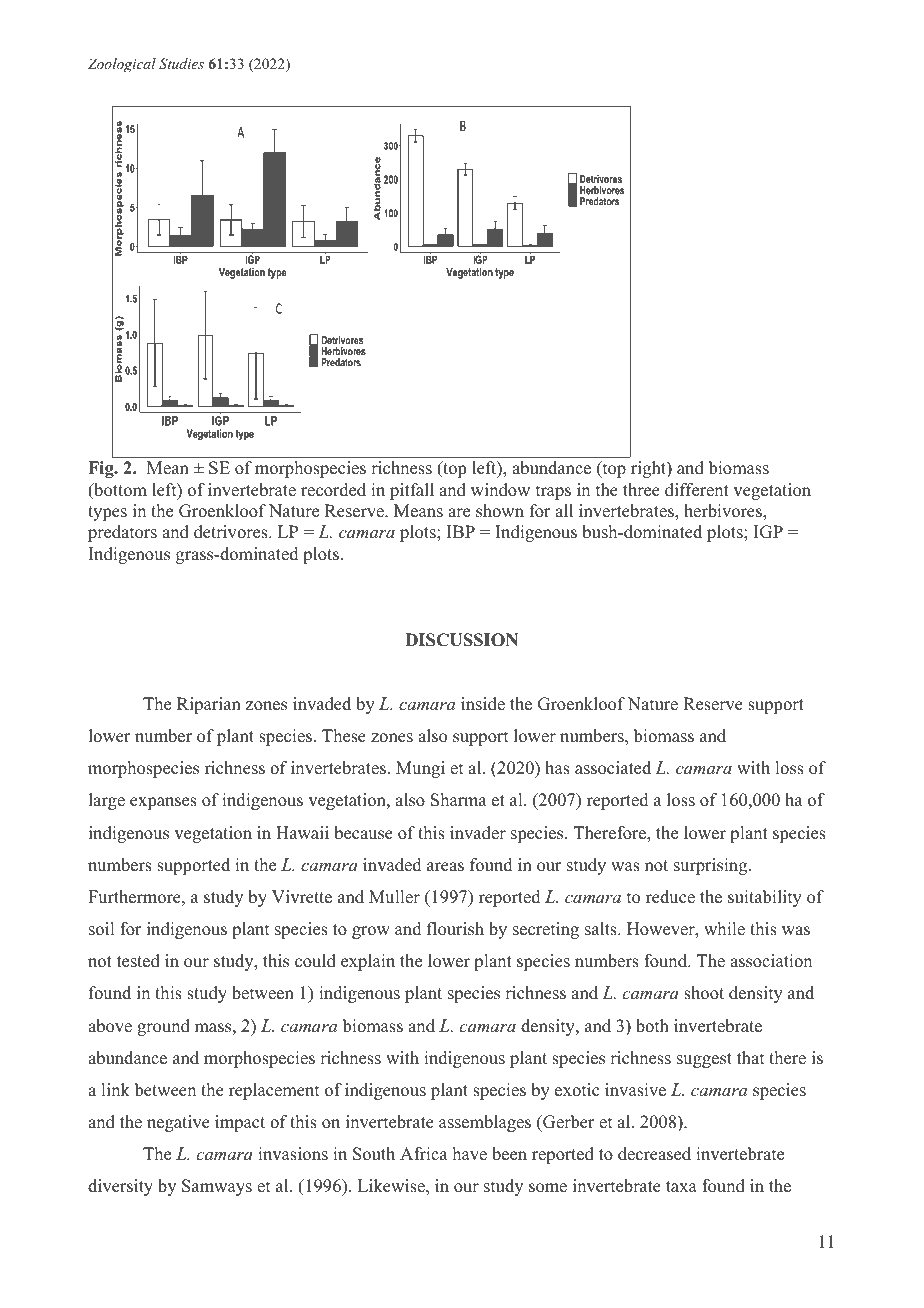 The height and width of the image is (1308, 924). I want to click on DISCUSSION, so click(461, 640).
